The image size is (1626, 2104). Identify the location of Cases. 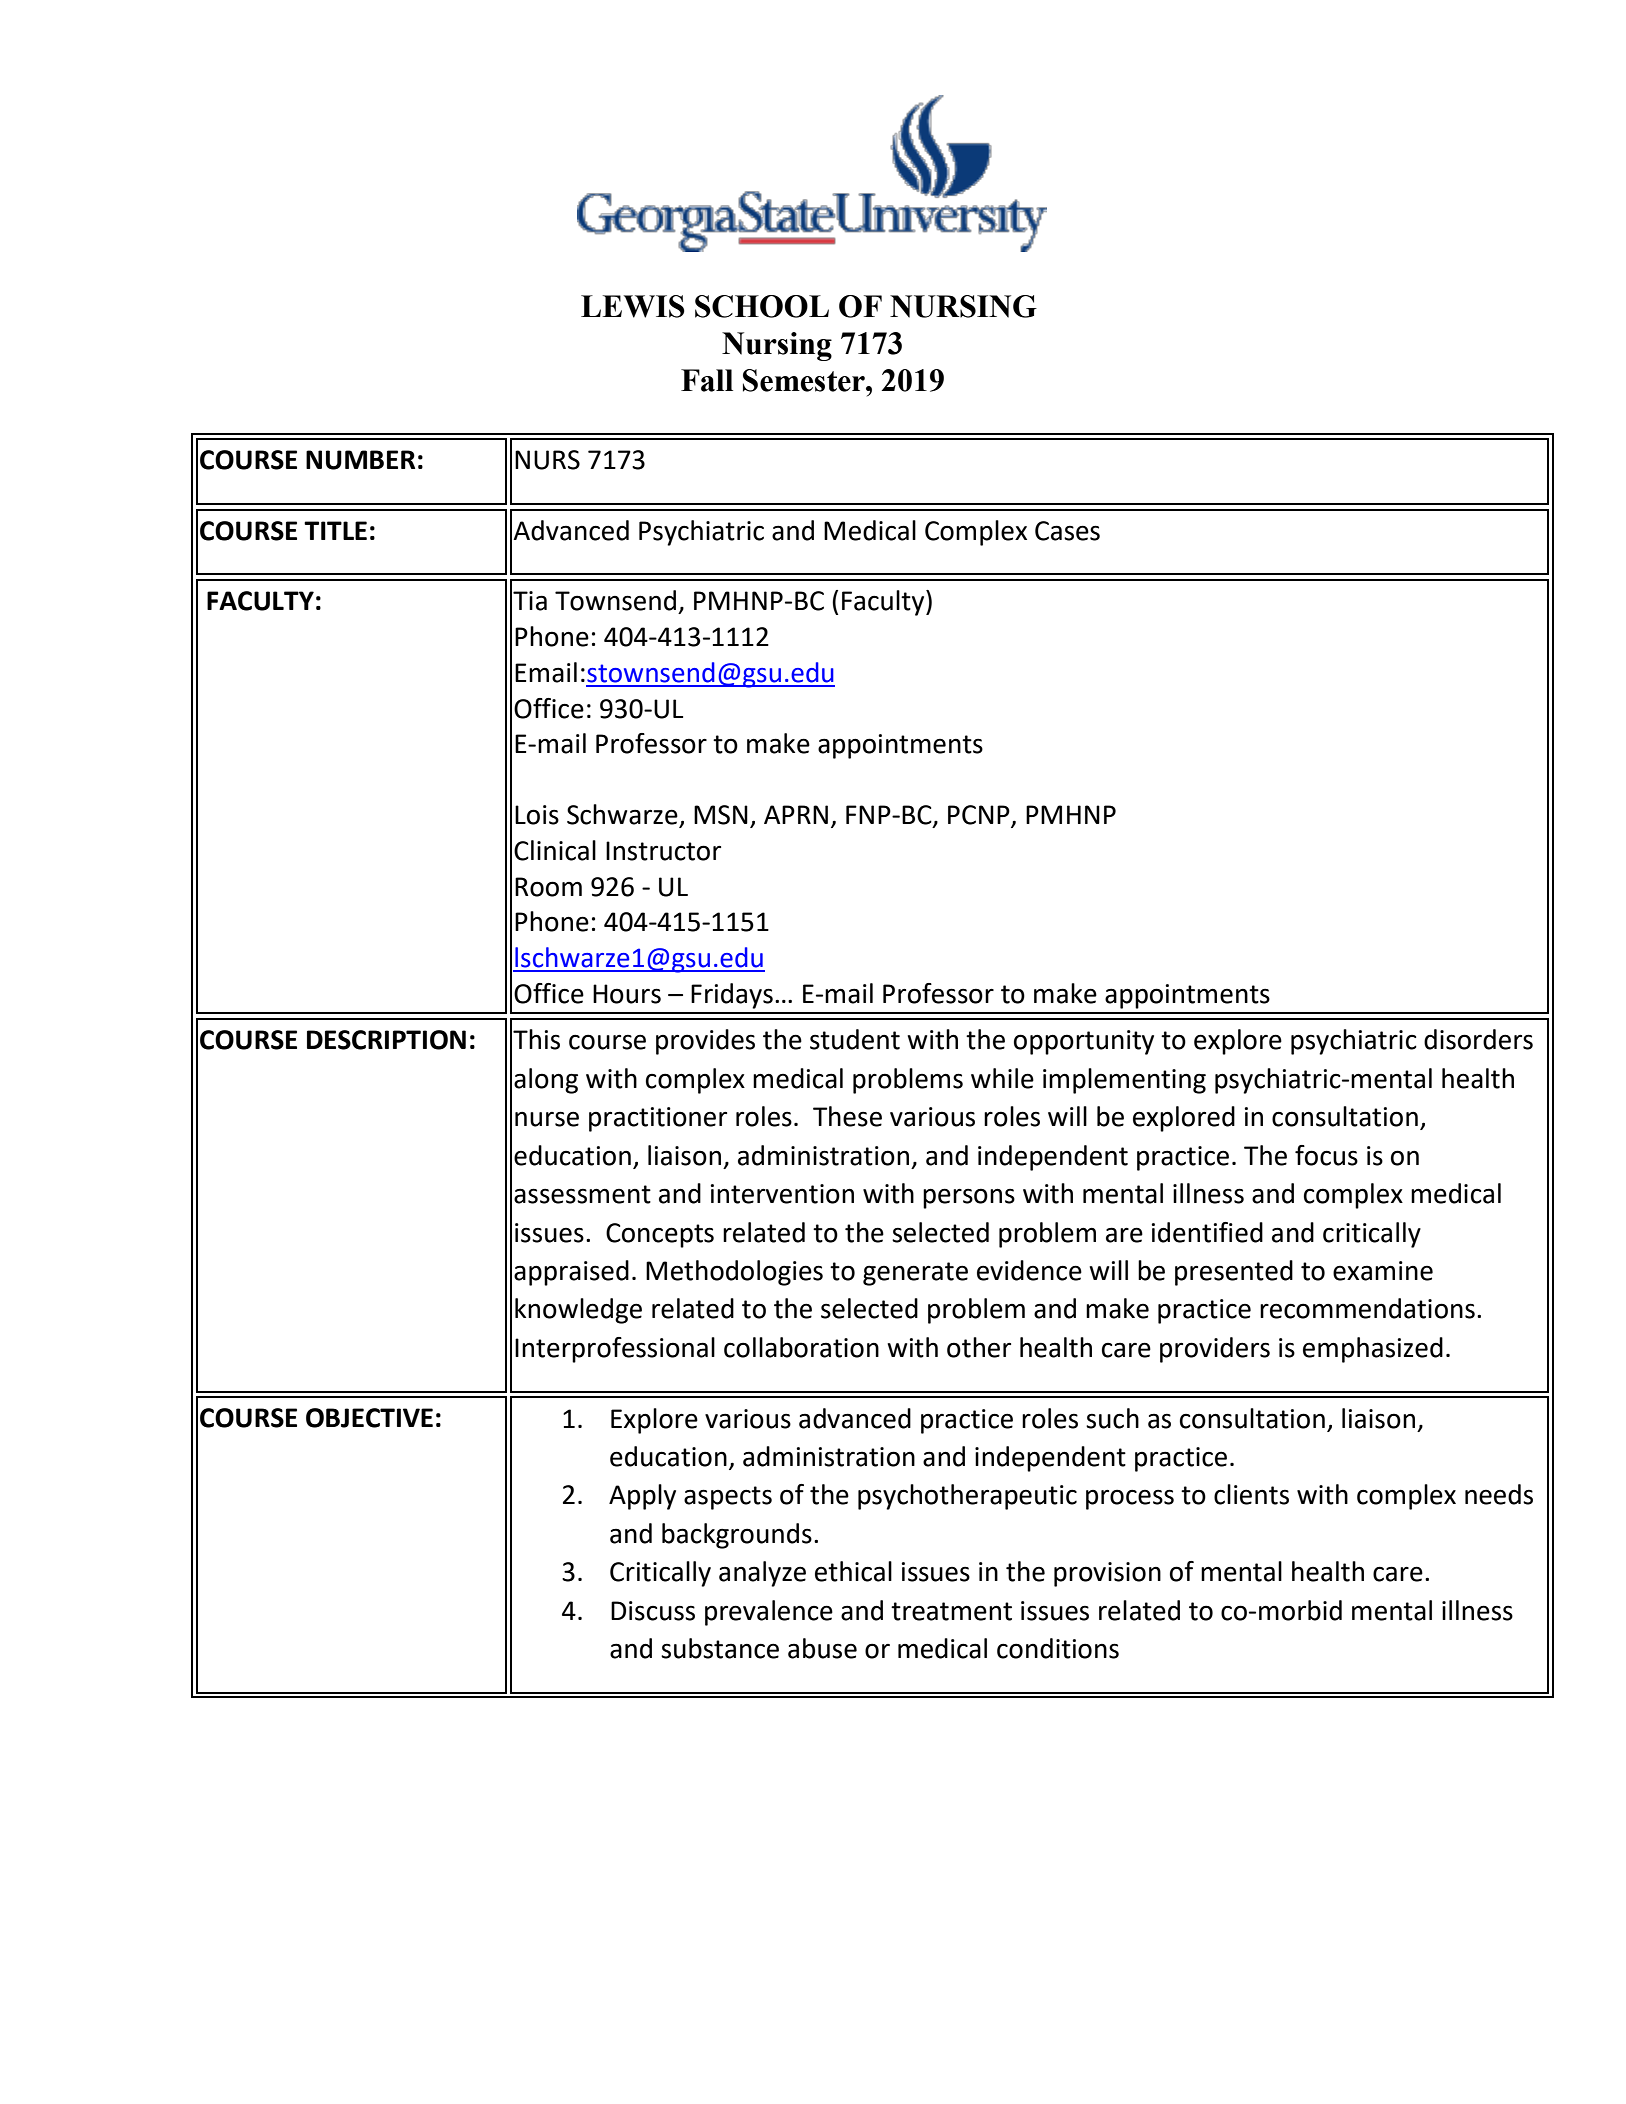
(1067, 531).
